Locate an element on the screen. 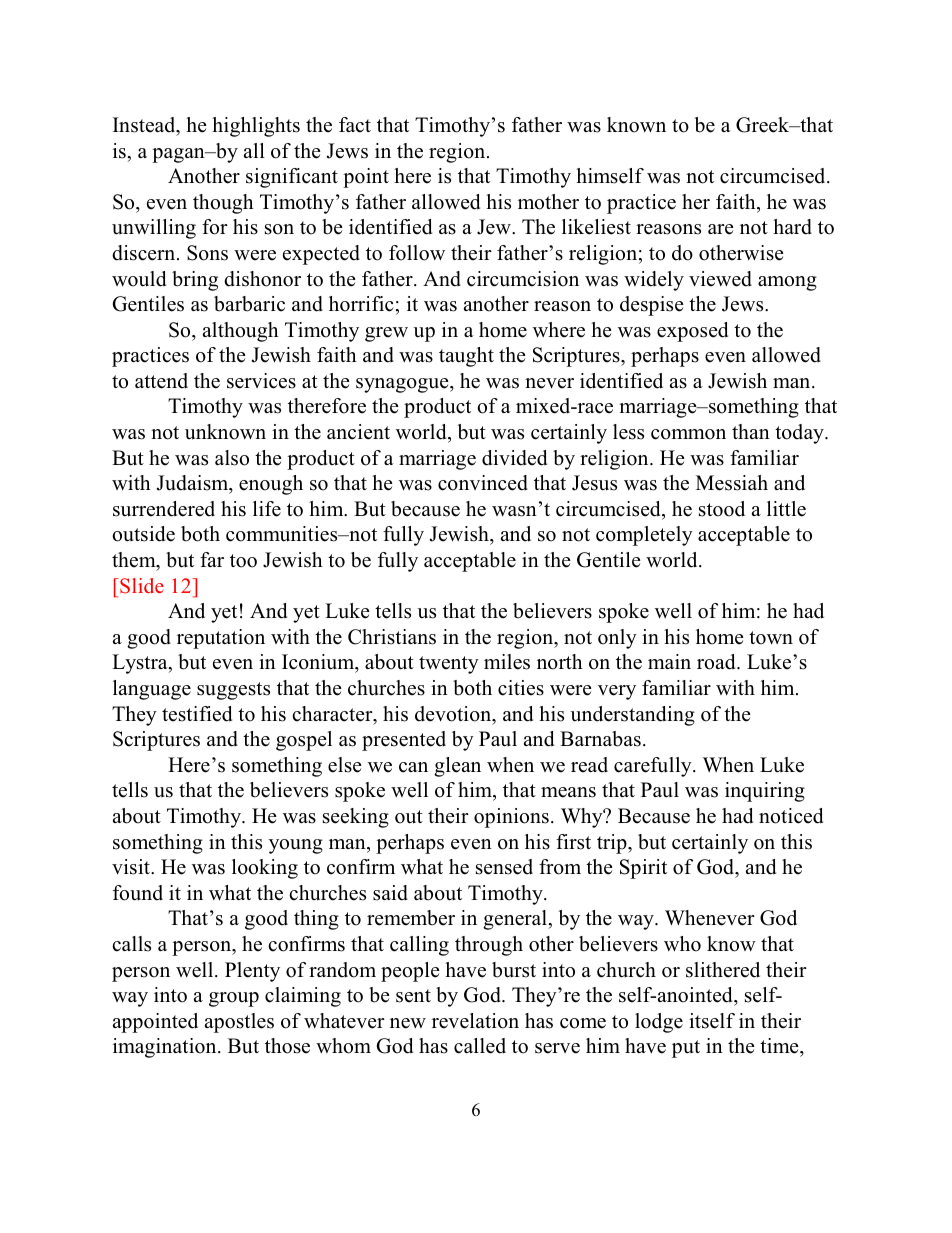 The width and height of the screenshot is (952, 1233). highlights is located at coordinates (256, 127).
